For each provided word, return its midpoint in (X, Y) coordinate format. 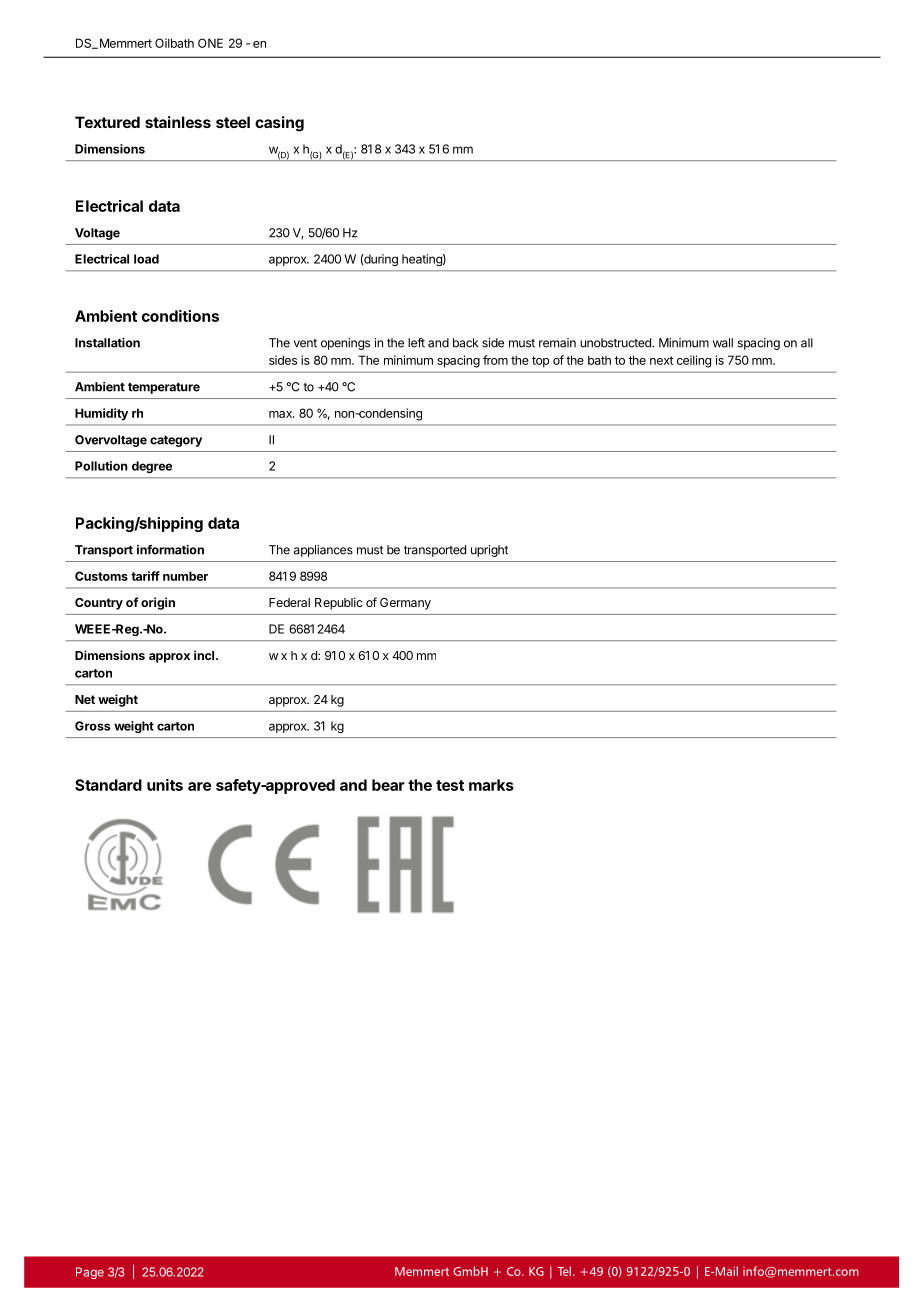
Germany (405, 604)
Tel (564, 1271)
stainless (178, 122)
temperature (164, 388)
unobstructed (616, 343)
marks (491, 785)
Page (90, 1273)
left (416, 343)
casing (279, 124)
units (165, 785)
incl (204, 655)
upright (489, 551)
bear (388, 785)
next (661, 360)
